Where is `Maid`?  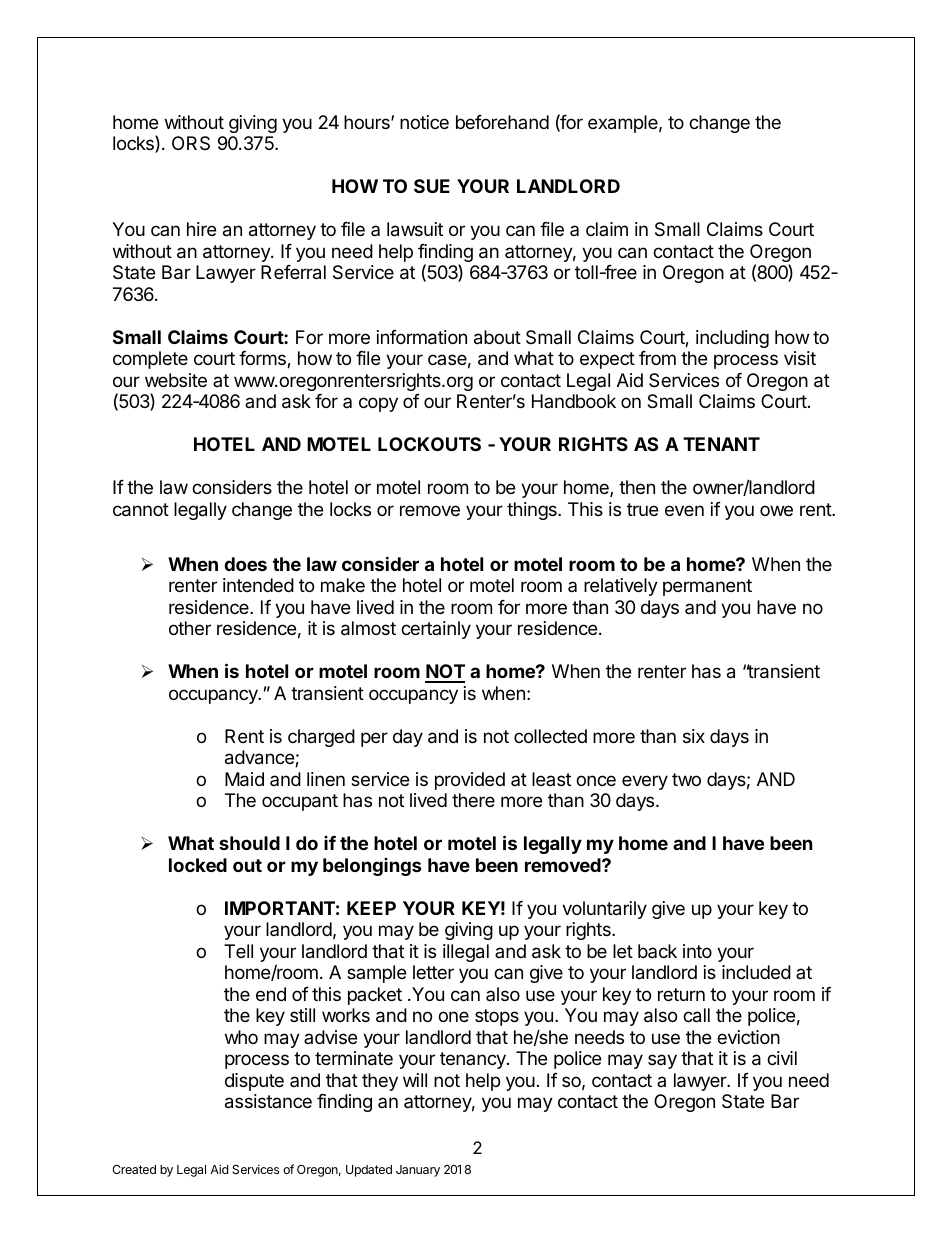
Maid is located at coordinates (244, 779).
